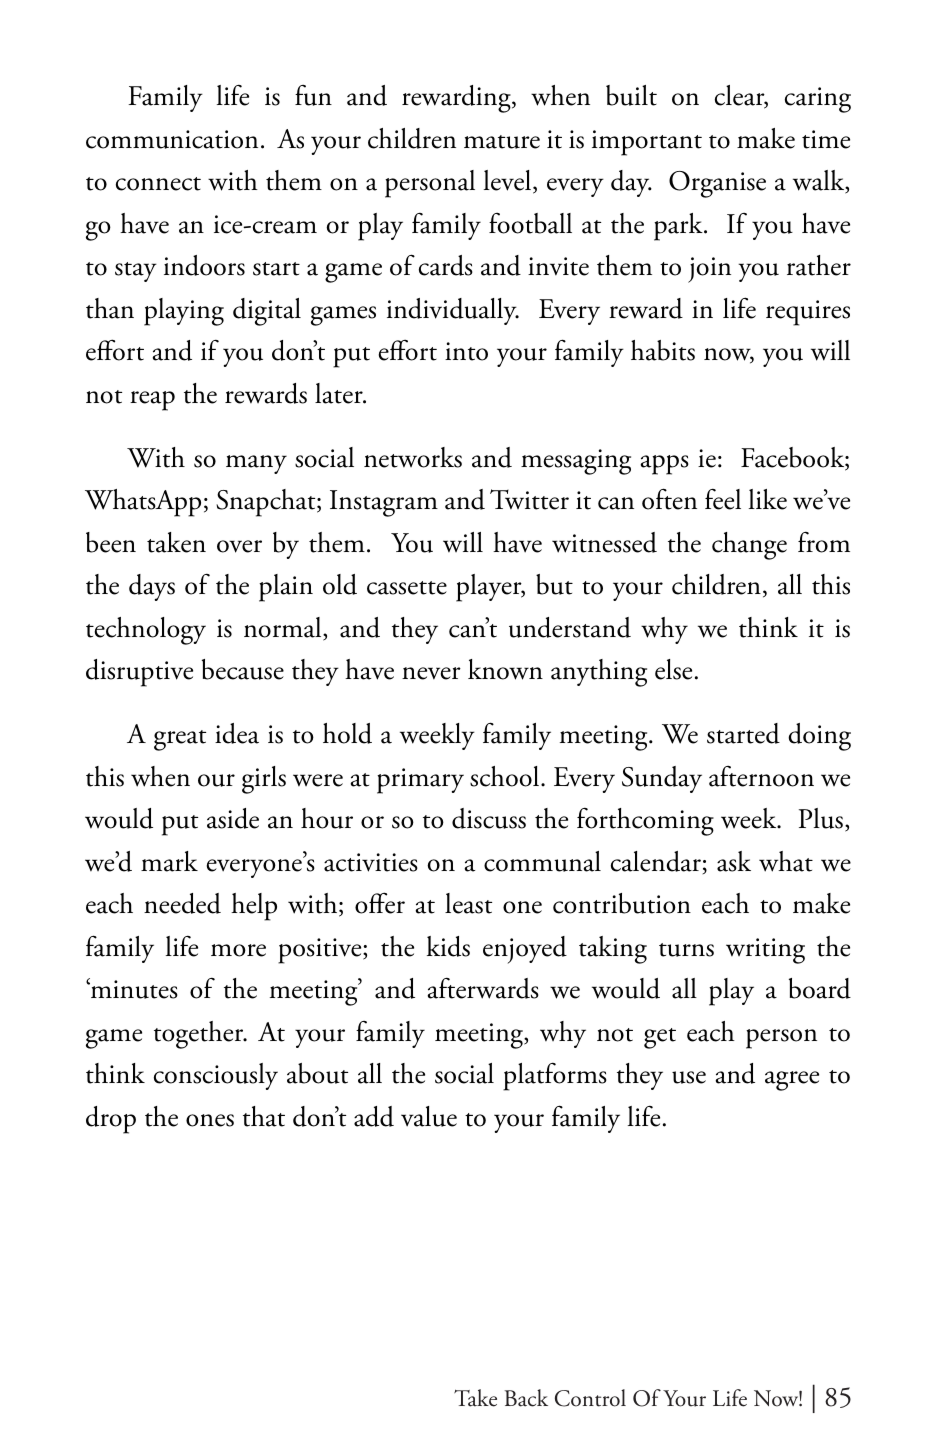 This page has height=1446, width=936. I want to click on networks, so click(413, 457).
